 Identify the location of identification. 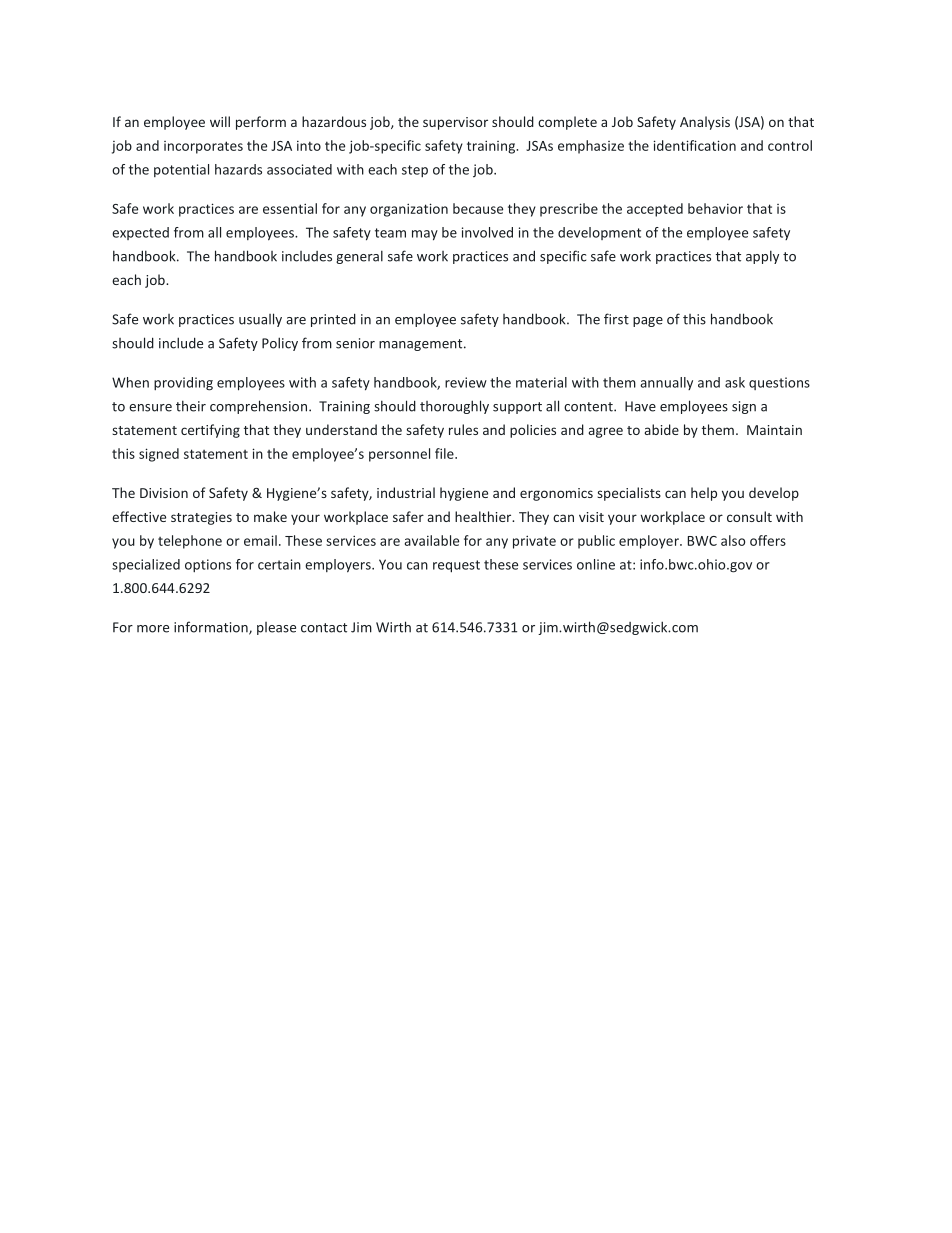
(695, 145).
